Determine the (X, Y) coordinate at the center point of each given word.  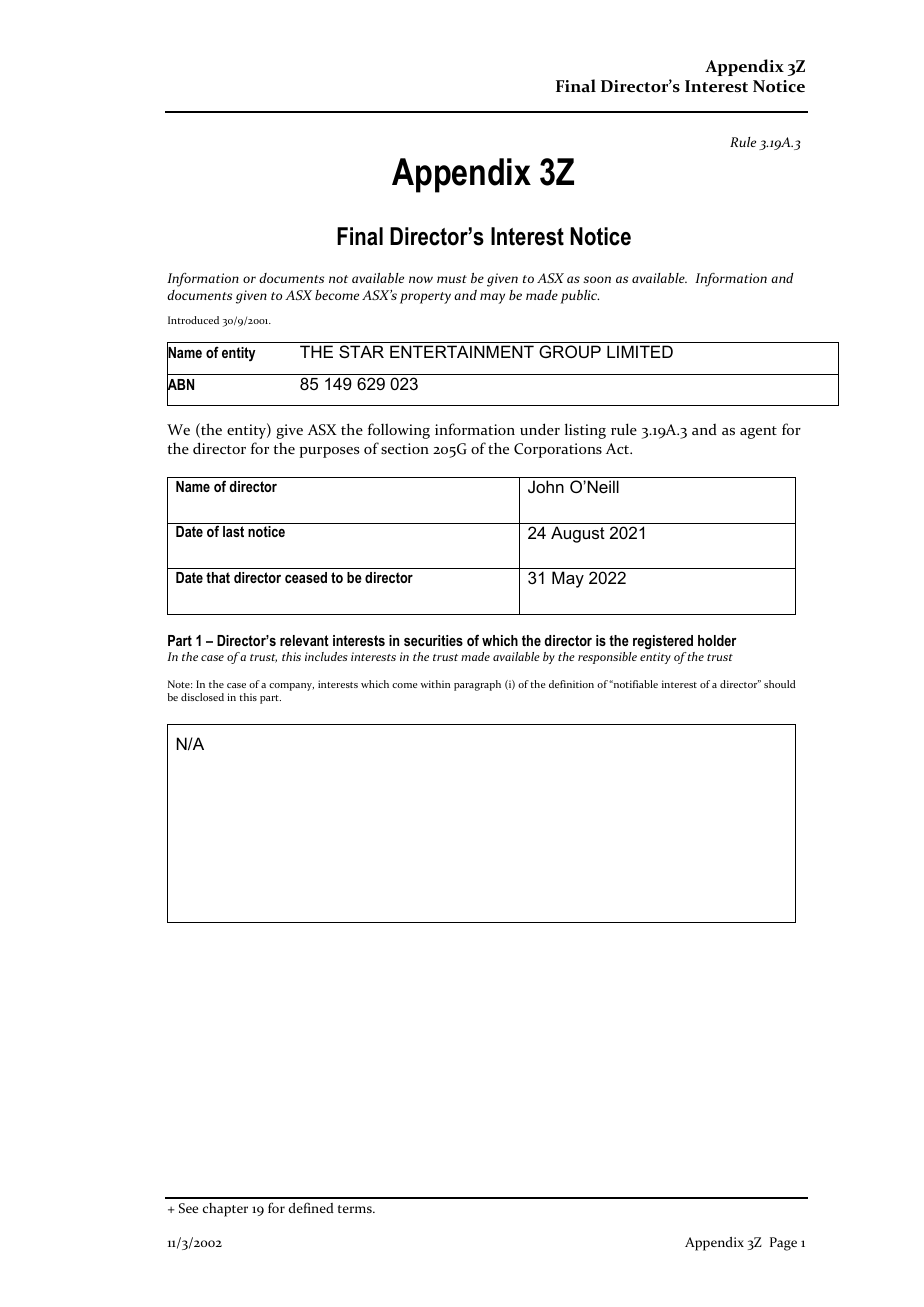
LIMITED (640, 351)
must (452, 279)
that (218, 577)
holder (717, 640)
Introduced (193, 320)
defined (311, 1207)
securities (433, 640)
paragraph (477, 685)
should (780, 684)
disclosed (202, 697)
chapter (225, 1210)
